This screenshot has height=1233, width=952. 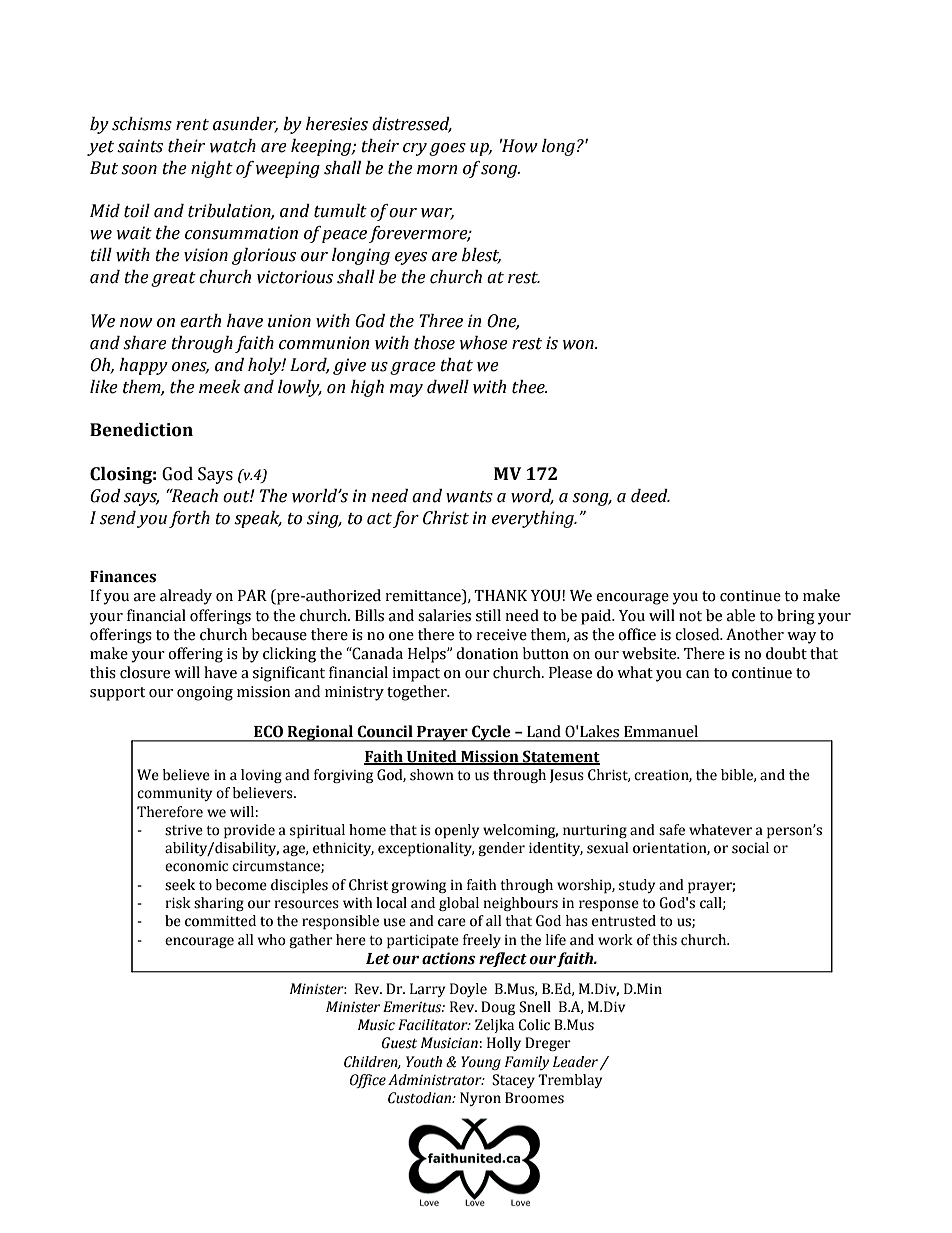 I want to click on thee, so click(x=529, y=387).
